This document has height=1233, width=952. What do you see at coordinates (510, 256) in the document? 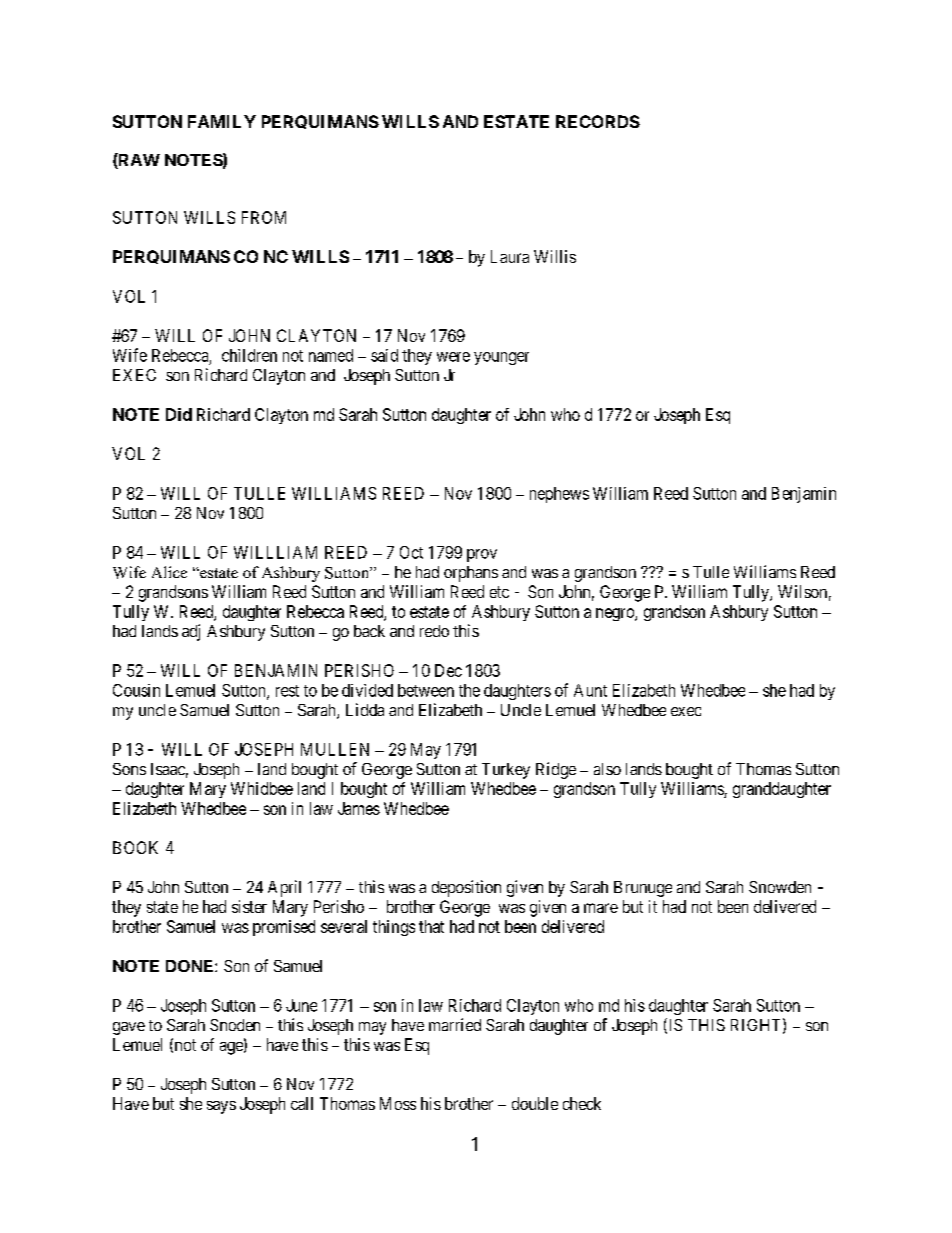
I see `Laura` at bounding box center [510, 256].
